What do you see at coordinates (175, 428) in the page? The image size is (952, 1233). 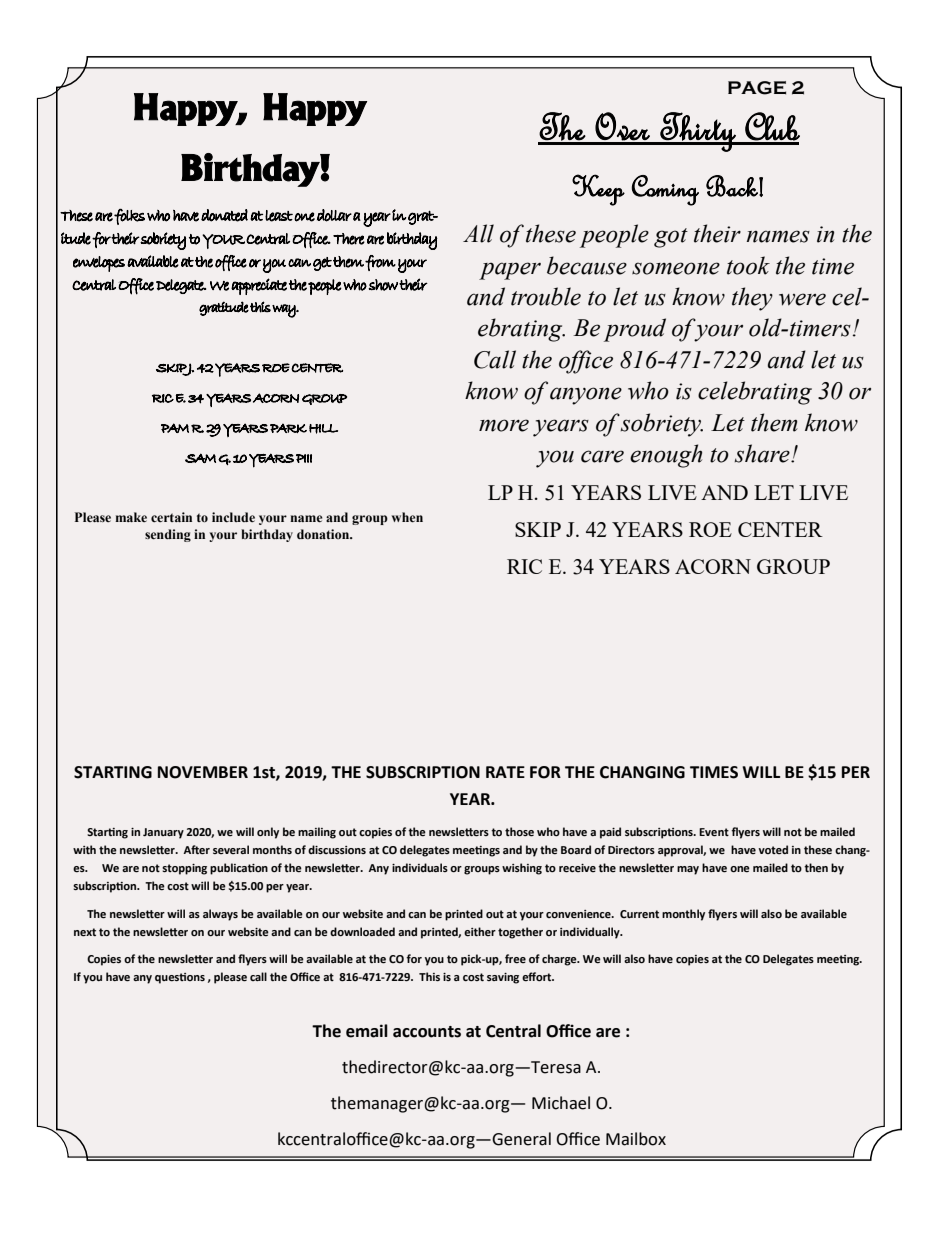 I see `PAM` at bounding box center [175, 428].
